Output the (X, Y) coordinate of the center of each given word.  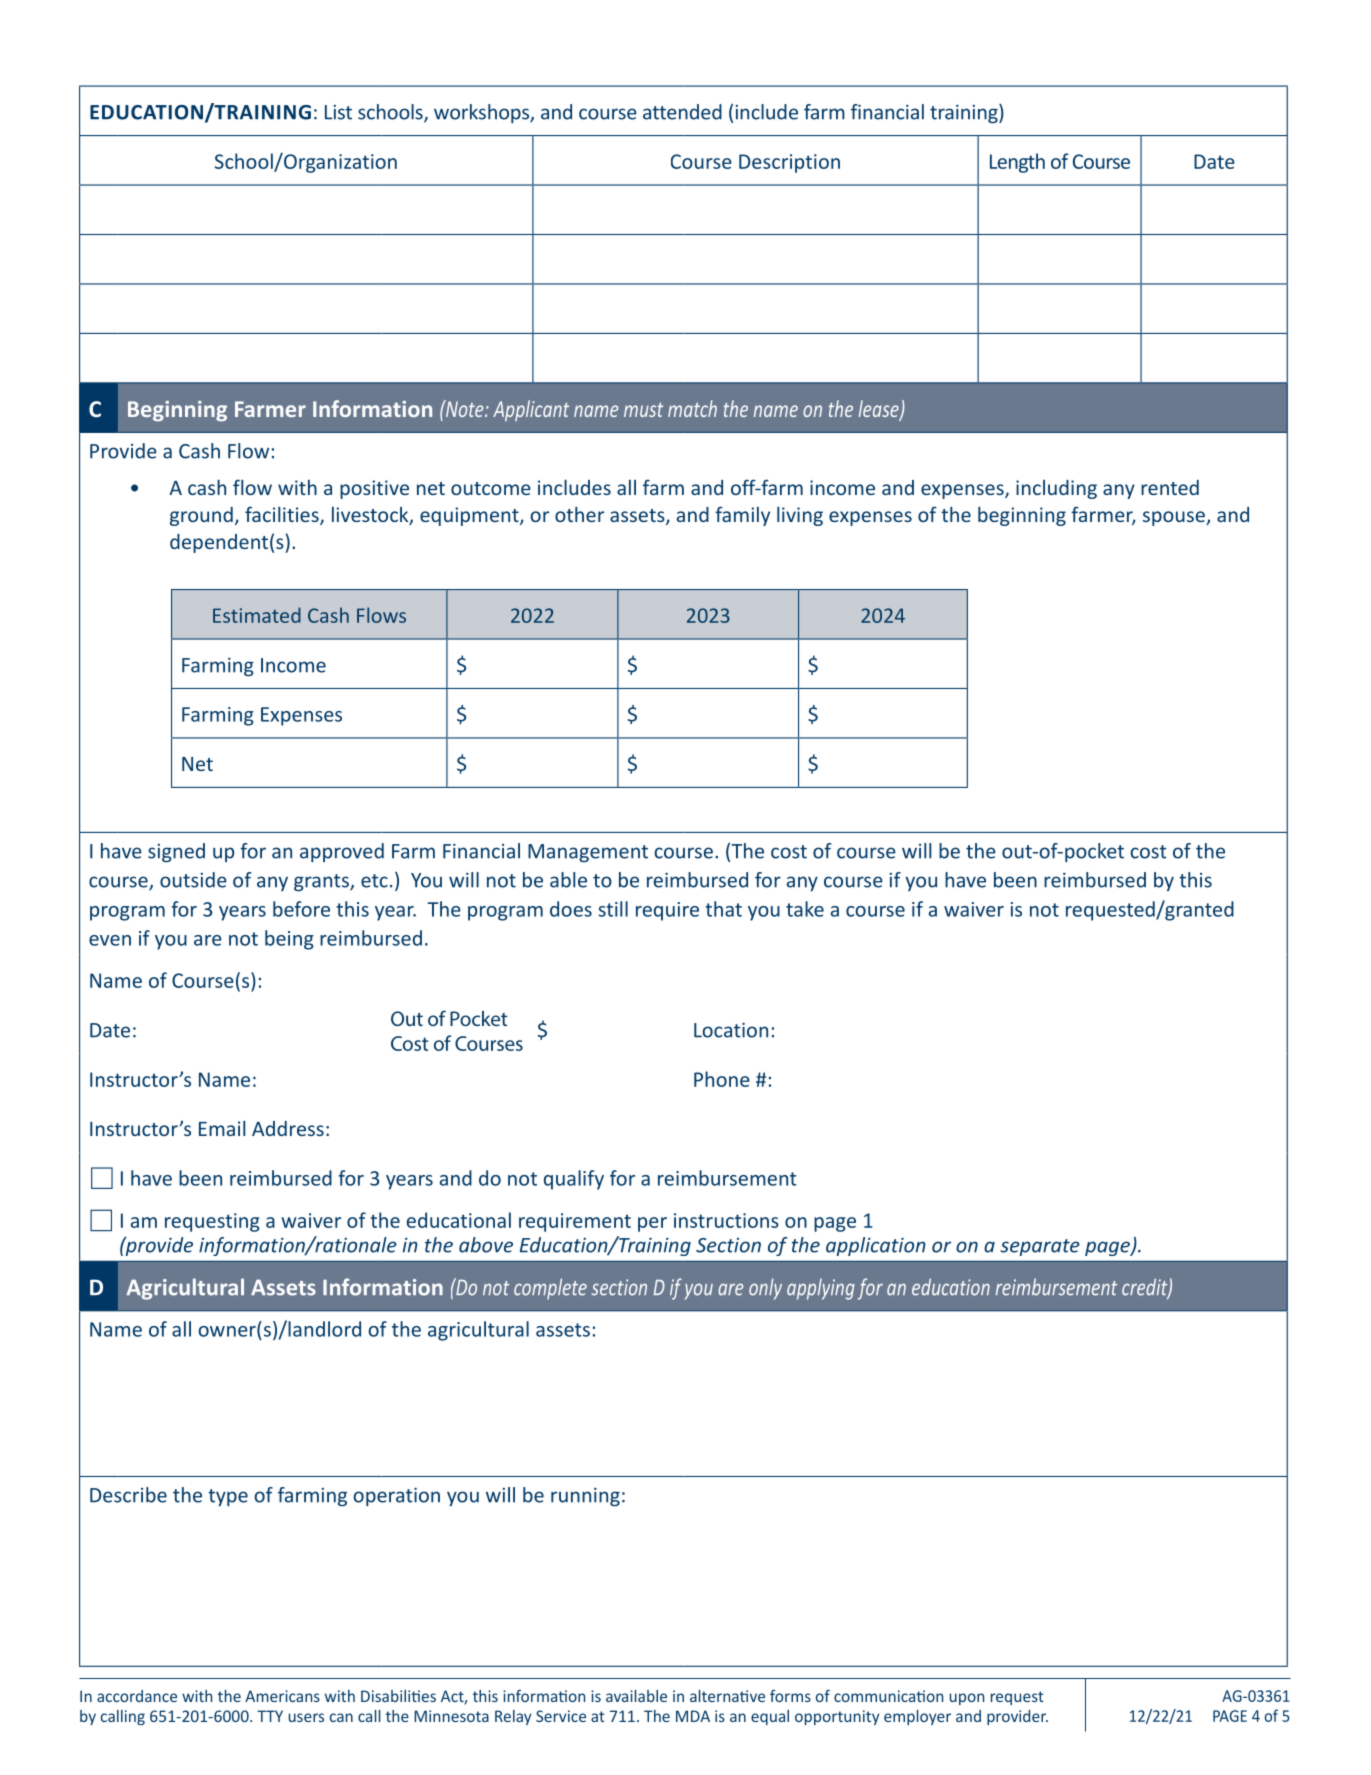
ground (201, 516)
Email (222, 1128)
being (289, 940)
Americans (282, 1696)
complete (550, 1289)
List (338, 112)
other (579, 514)
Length (1017, 163)
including (1056, 489)
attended (682, 112)
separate (1040, 1247)
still (613, 909)
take (805, 909)
